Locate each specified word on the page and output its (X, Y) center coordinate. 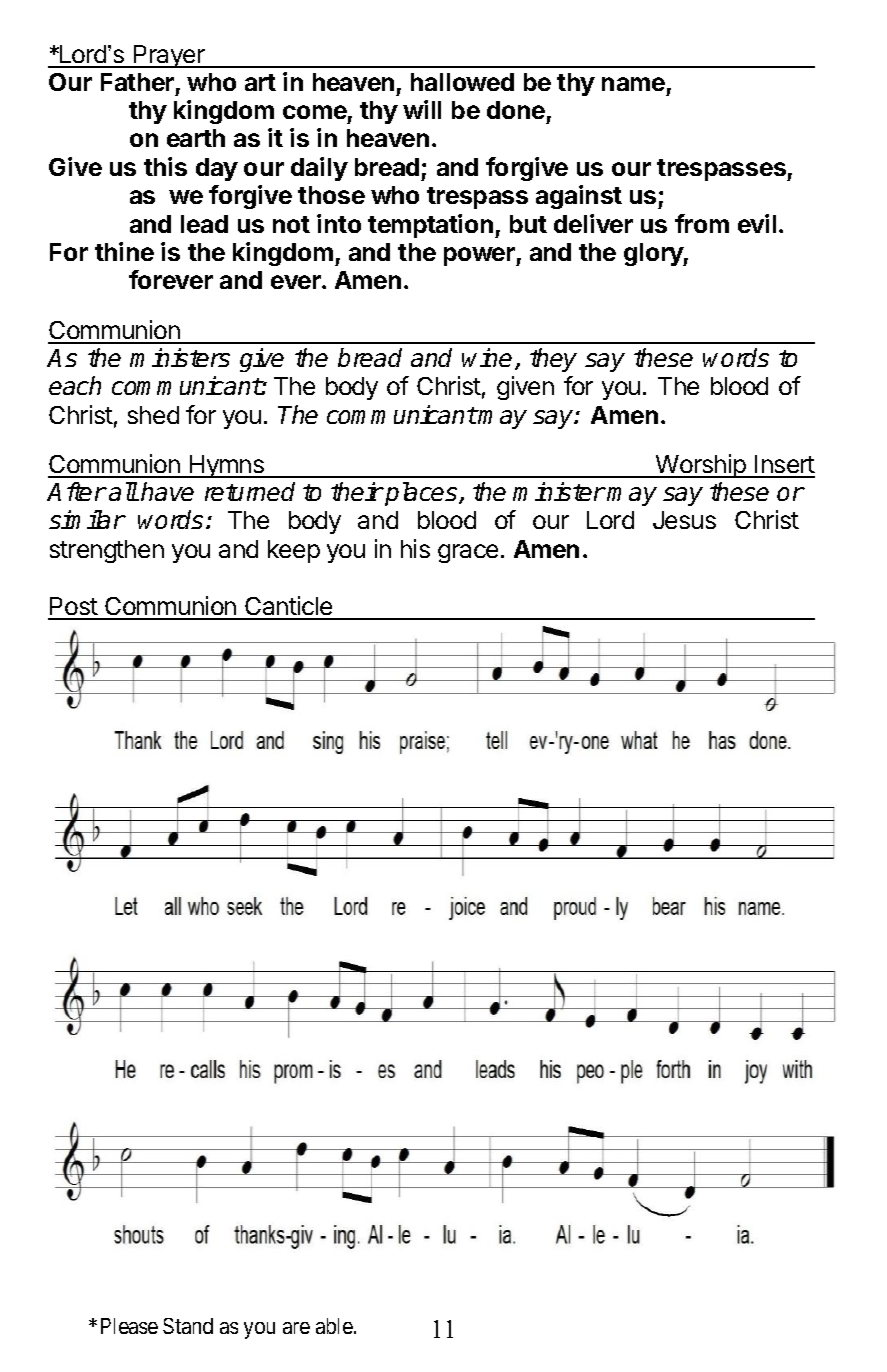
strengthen (107, 551)
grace (468, 553)
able (335, 1326)
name (633, 84)
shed (153, 415)
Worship (701, 466)
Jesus (684, 520)
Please (129, 1326)
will (422, 109)
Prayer (169, 56)
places (422, 494)
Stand (188, 1326)
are (296, 1328)
